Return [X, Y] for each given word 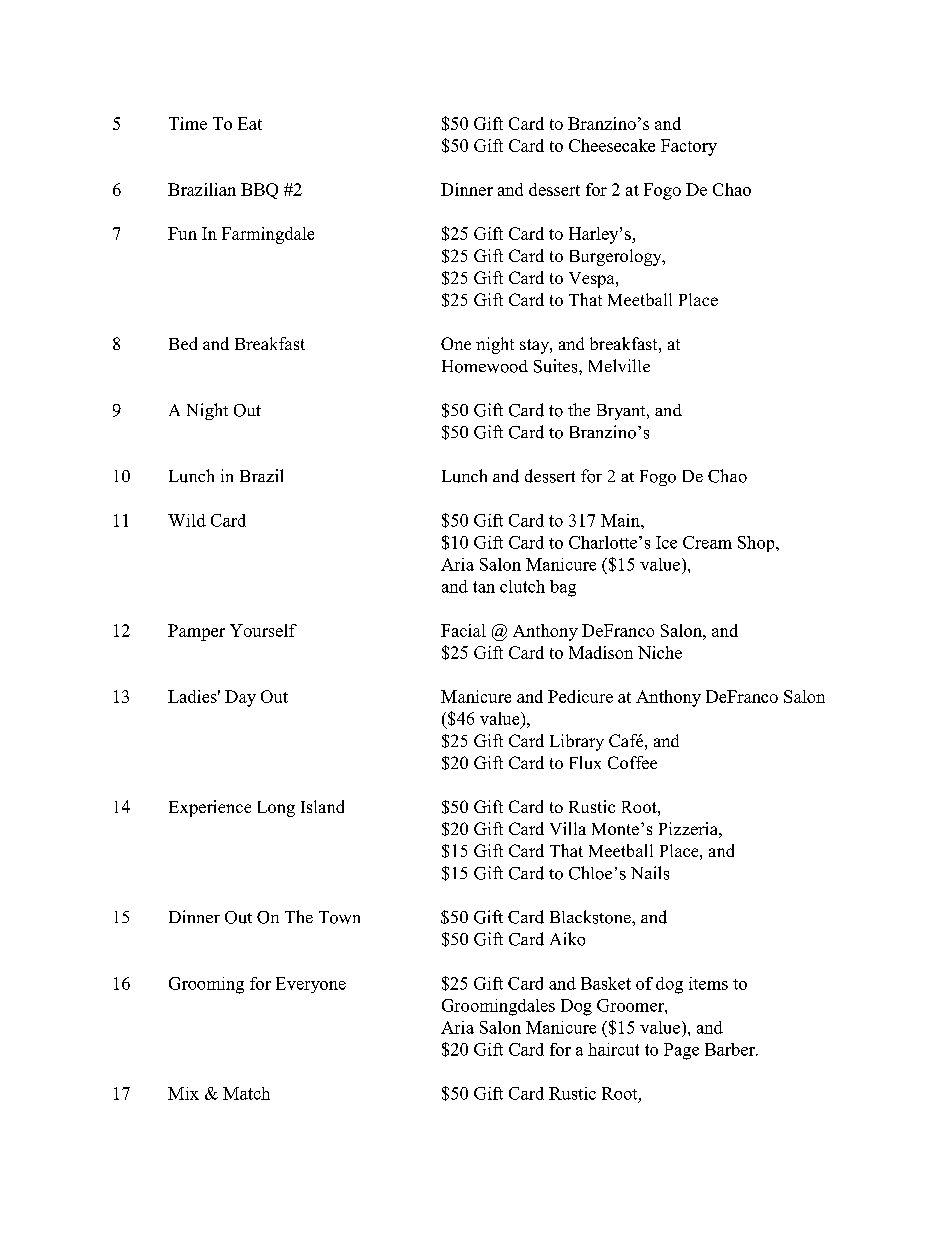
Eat [250, 123]
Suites [557, 366]
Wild [187, 520]
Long [276, 809]
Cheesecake [612, 145]
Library [577, 742]
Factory [689, 147]
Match [246, 1093]
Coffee [632, 762]
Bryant [622, 412]
